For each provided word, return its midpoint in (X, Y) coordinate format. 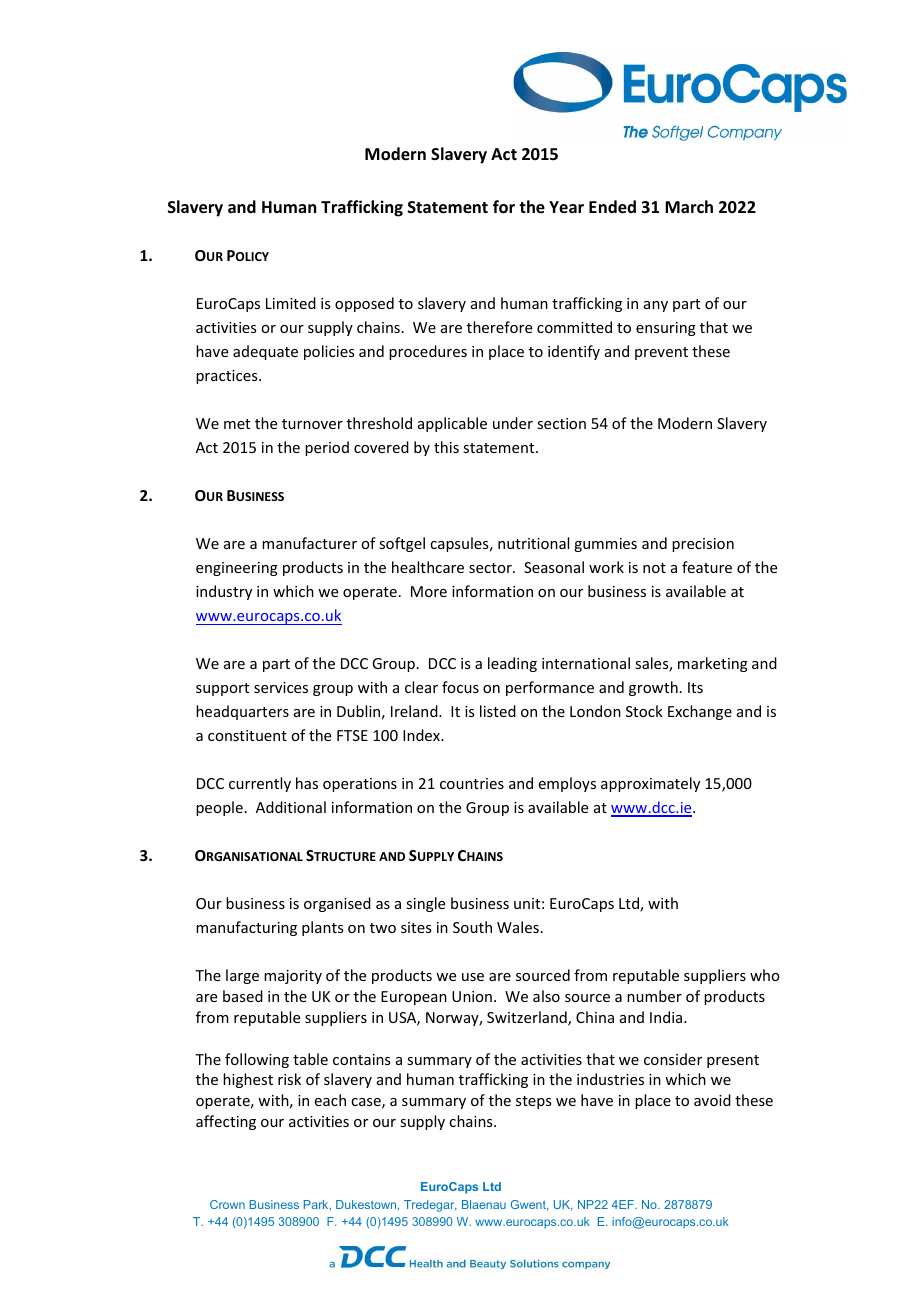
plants (322, 928)
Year (566, 207)
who (765, 975)
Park (317, 1205)
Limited (291, 303)
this (446, 447)
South (472, 927)
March (689, 206)
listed (498, 711)
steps (533, 1102)
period (327, 448)
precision (703, 545)
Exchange (700, 712)
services (281, 687)
